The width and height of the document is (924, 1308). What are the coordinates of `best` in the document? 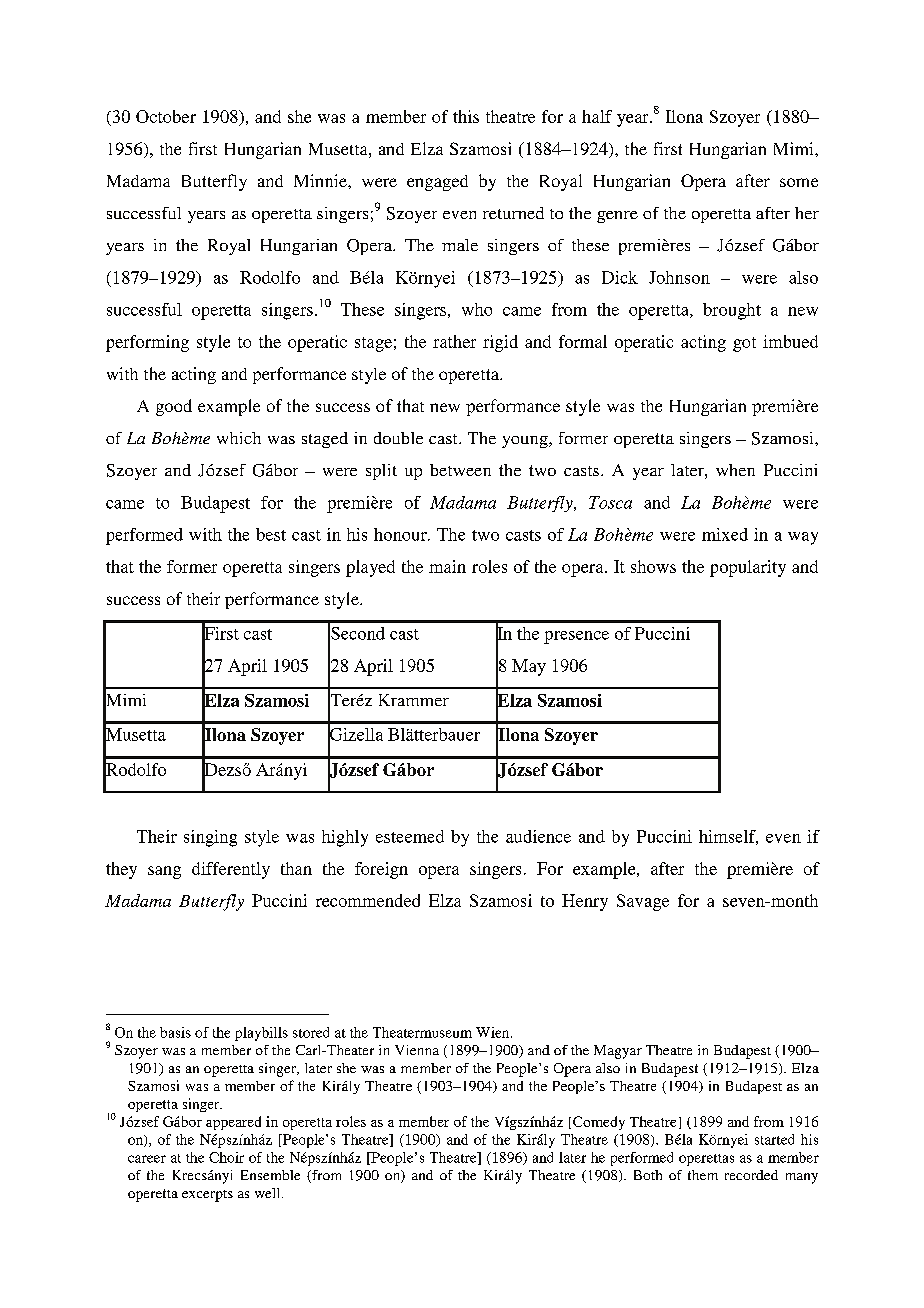 It's located at (271, 534).
